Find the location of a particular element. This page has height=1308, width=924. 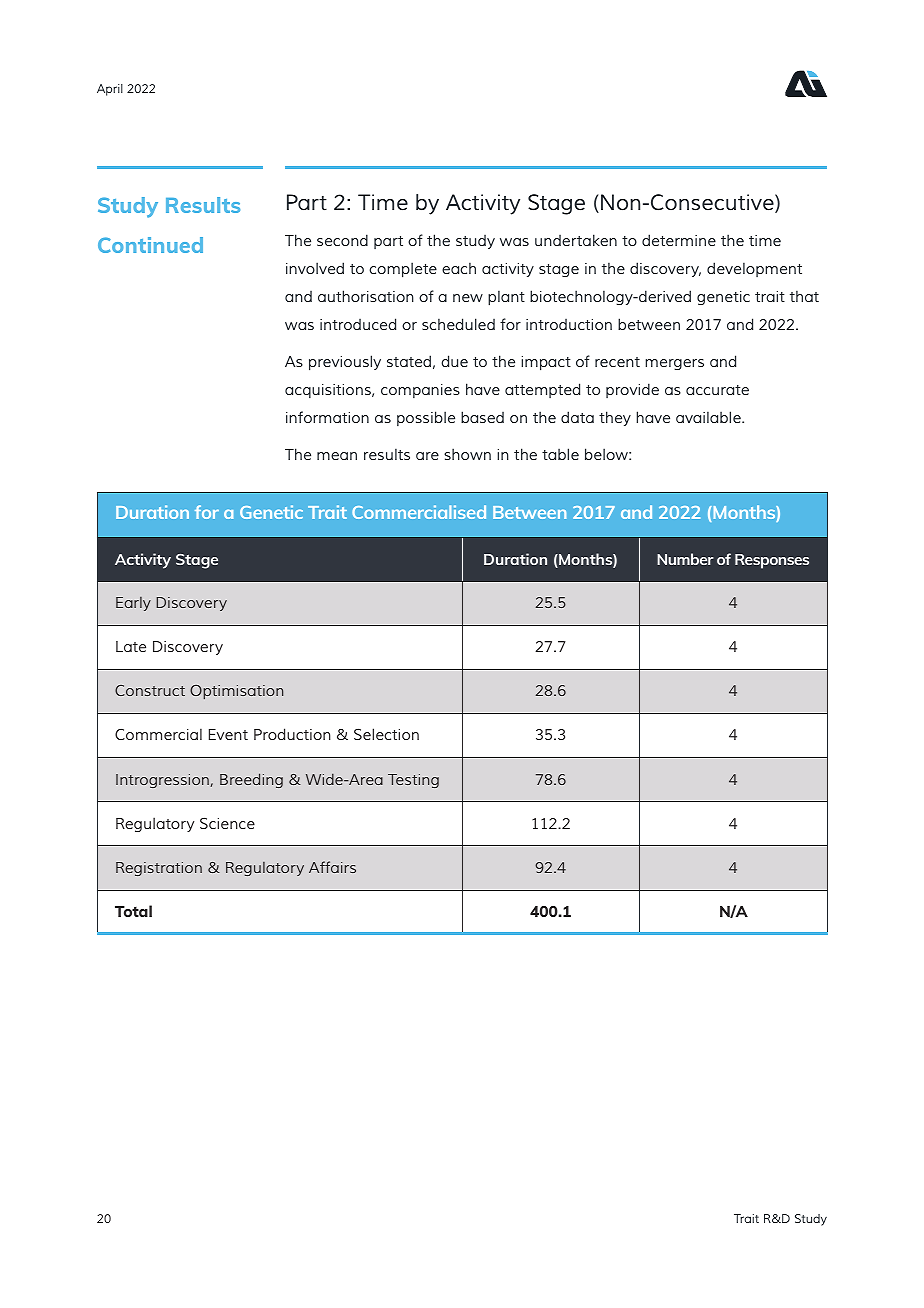

Early is located at coordinates (133, 604).
